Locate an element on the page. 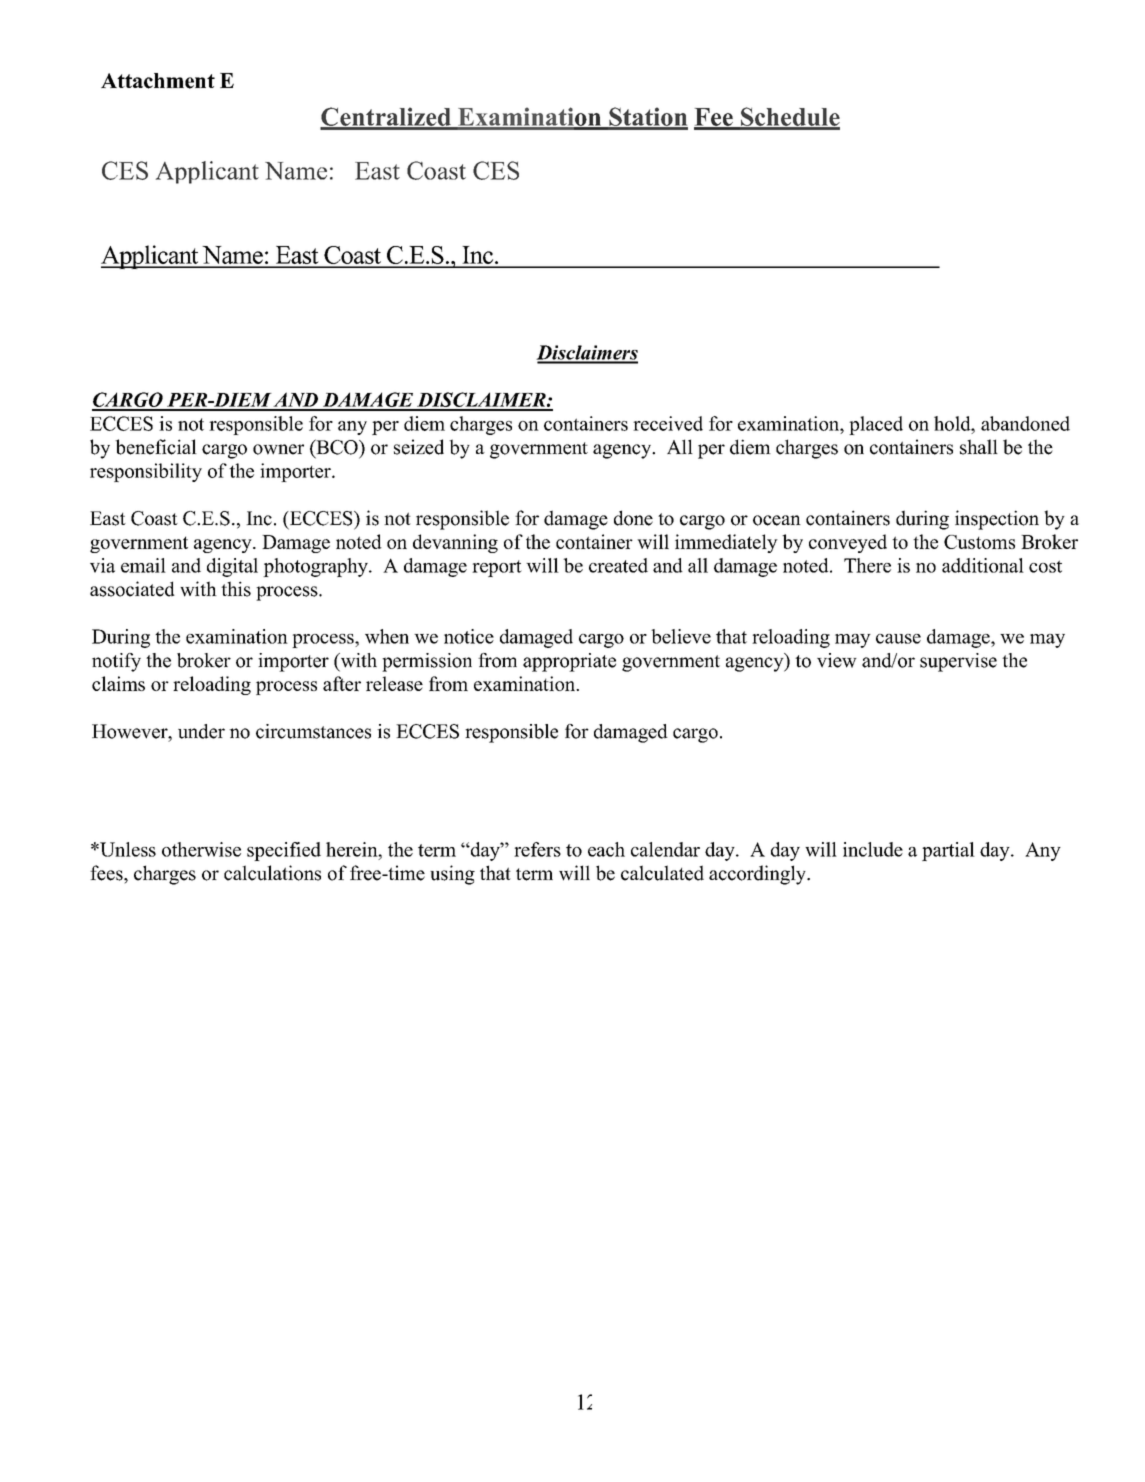  each is located at coordinates (606, 849).
